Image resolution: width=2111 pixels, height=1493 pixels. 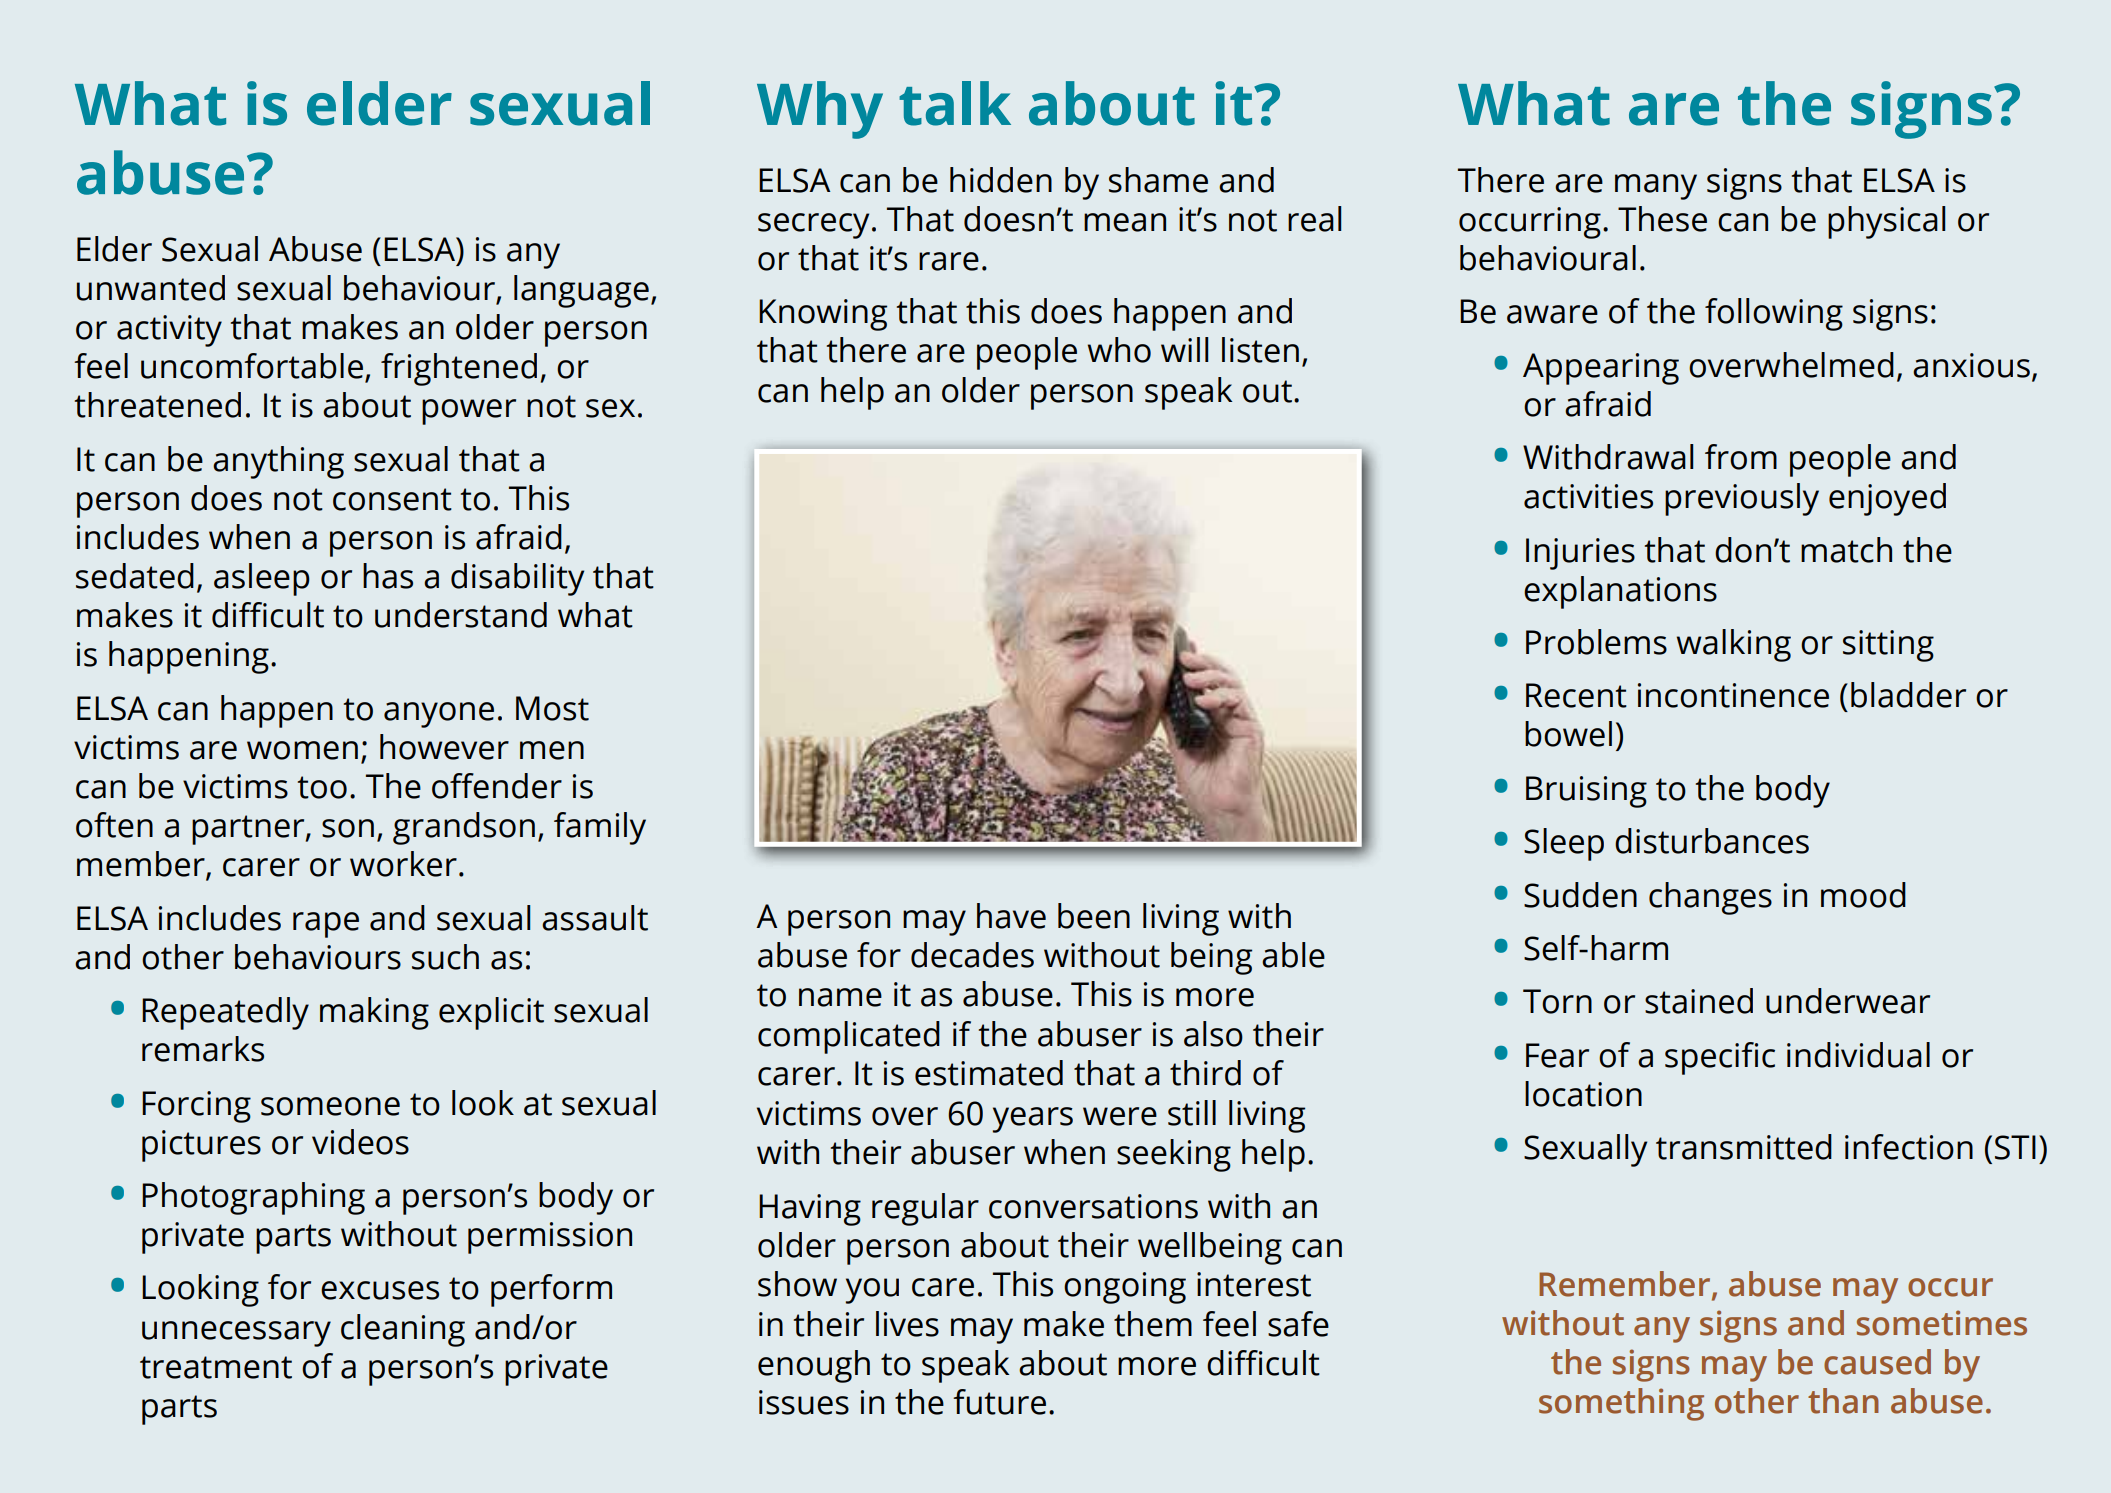 I want to click on stained, so click(x=1699, y=1001).
